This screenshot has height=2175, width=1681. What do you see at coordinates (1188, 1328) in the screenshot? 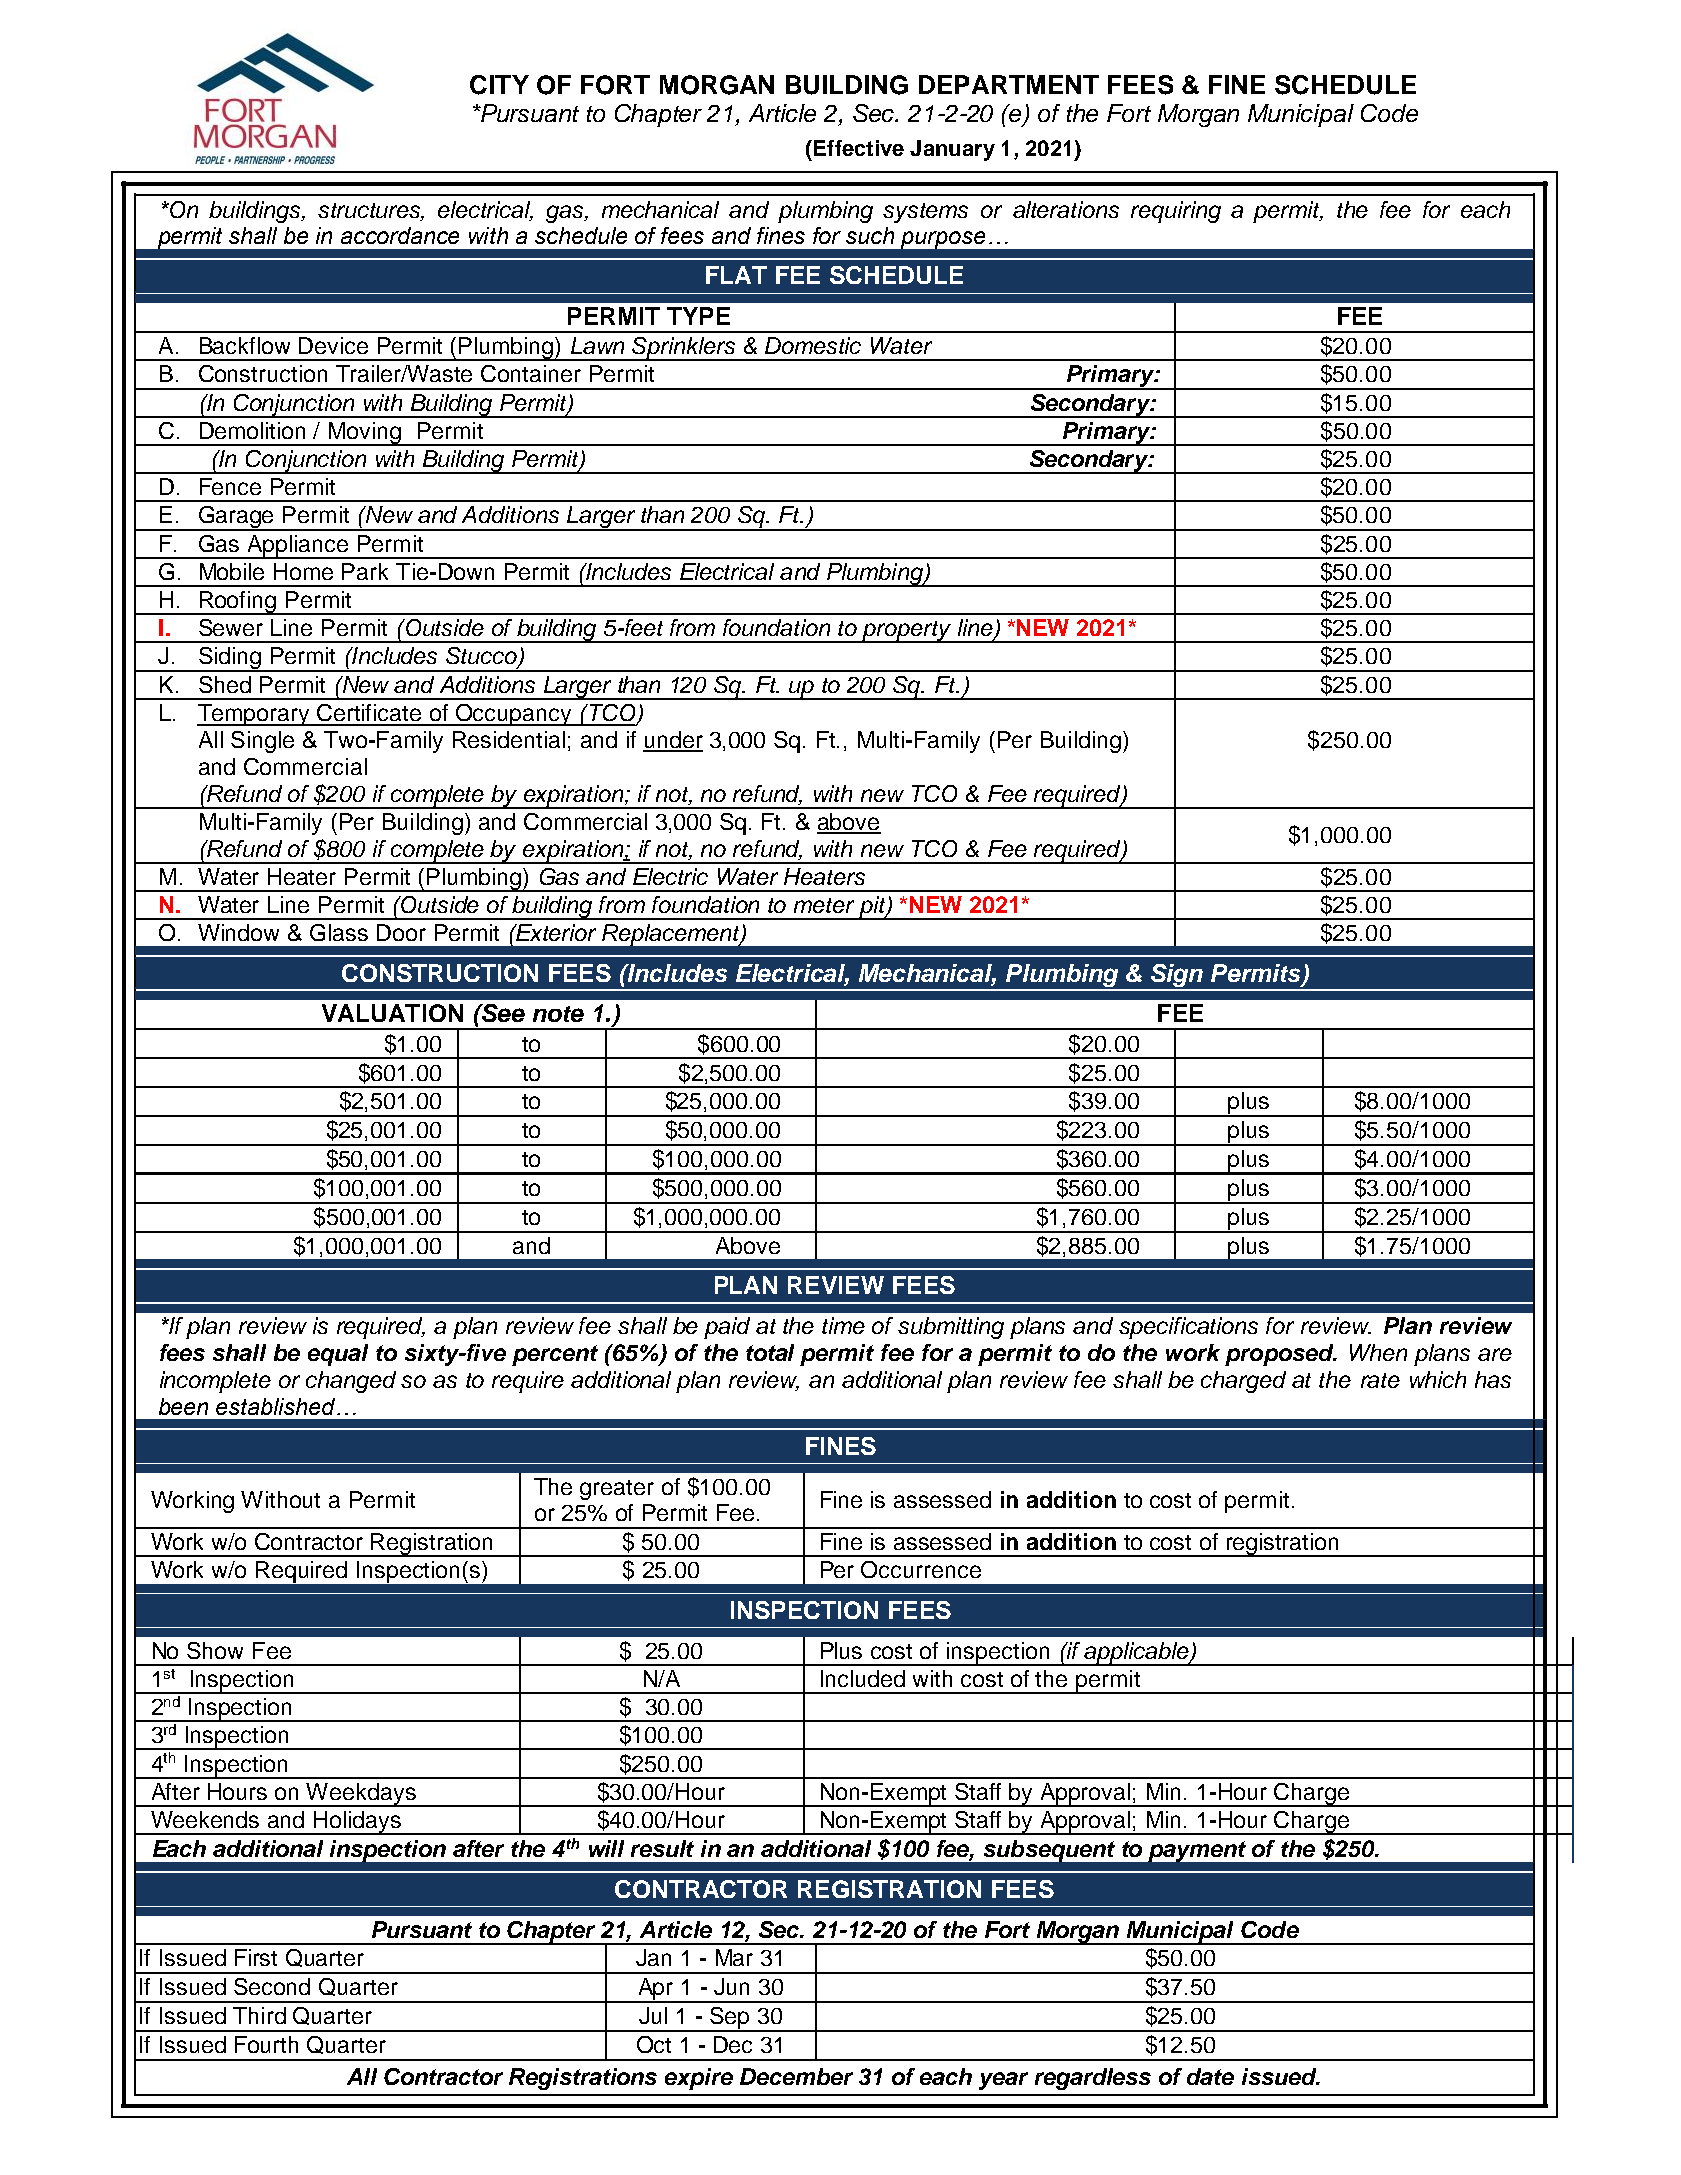
I see `specifications` at bounding box center [1188, 1328].
